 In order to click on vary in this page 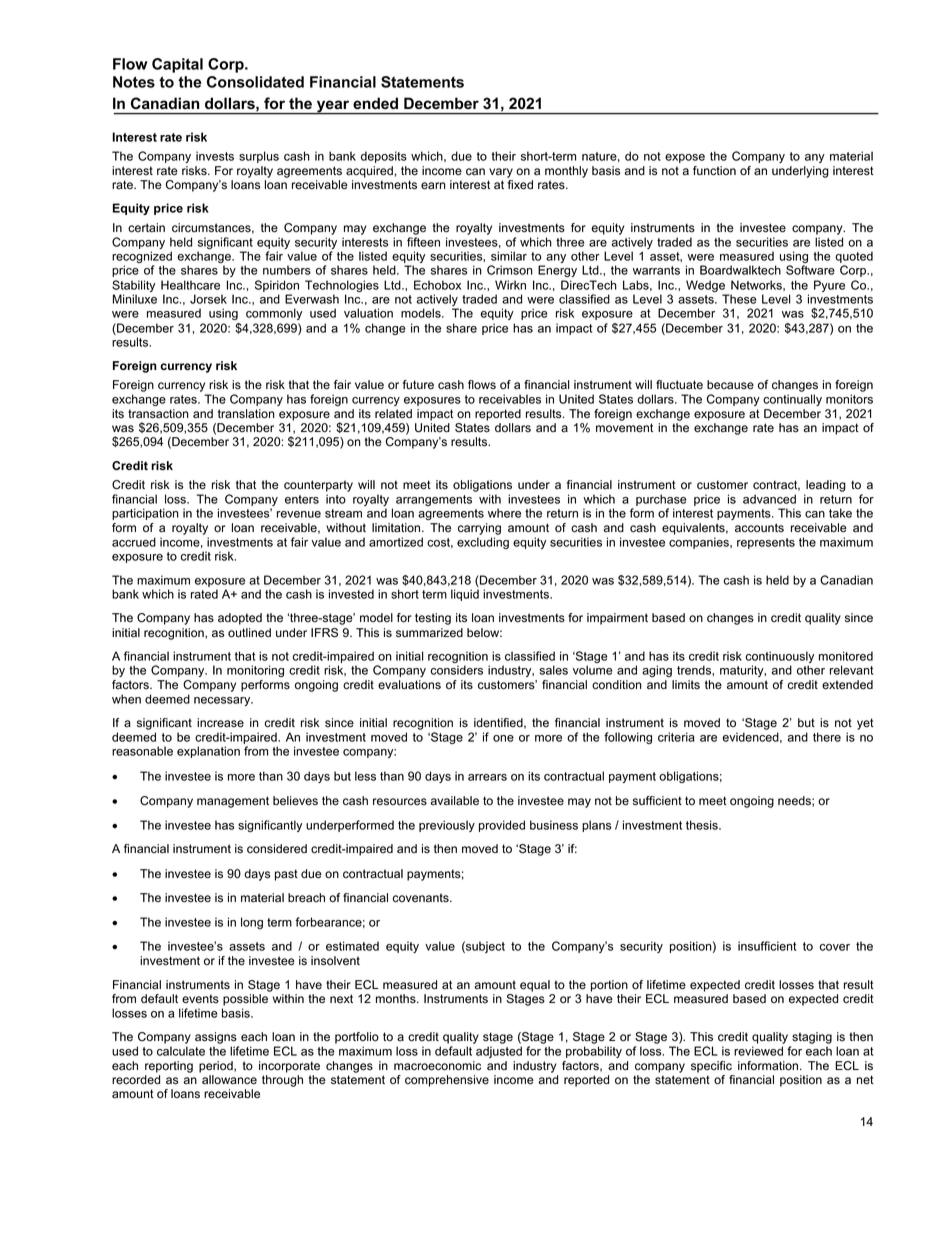, I will do `click(501, 173)`.
